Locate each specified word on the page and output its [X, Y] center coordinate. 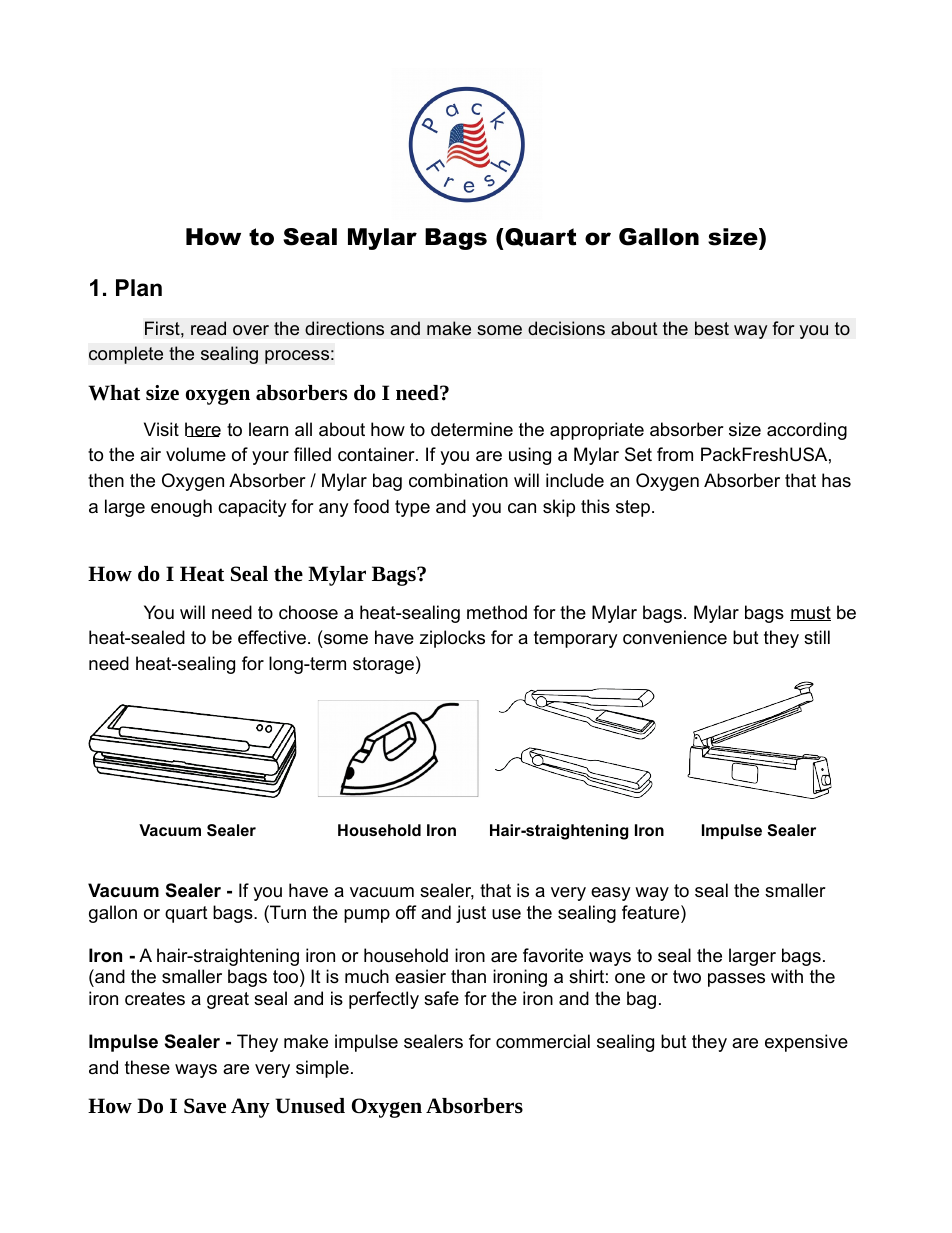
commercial [543, 1041]
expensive [806, 1043]
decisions [566, 328]
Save [205, 1106]
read [208, 328]
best [712, 328]
